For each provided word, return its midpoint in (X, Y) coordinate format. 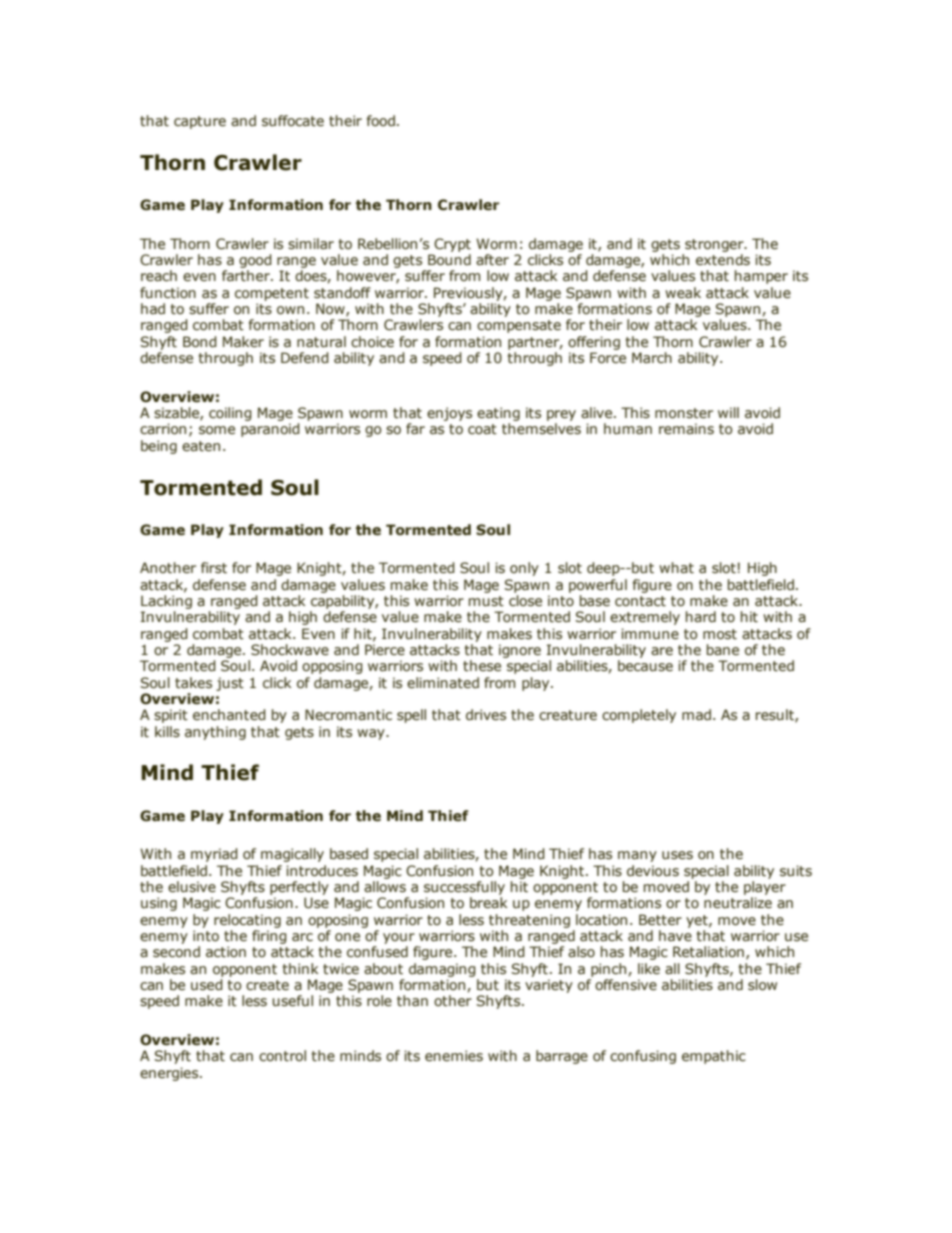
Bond (200, 342)
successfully (464, 888)
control (282, 1055)
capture (200, 122)
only (524, 569)
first (214, 568)
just (230, 684)
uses (677, 855)
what (676, 567)
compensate (519, 326)
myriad (214, 855)
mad (696, 714)
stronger (715, 245)
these (482, 666)
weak (683, 293)
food (381, 120)
